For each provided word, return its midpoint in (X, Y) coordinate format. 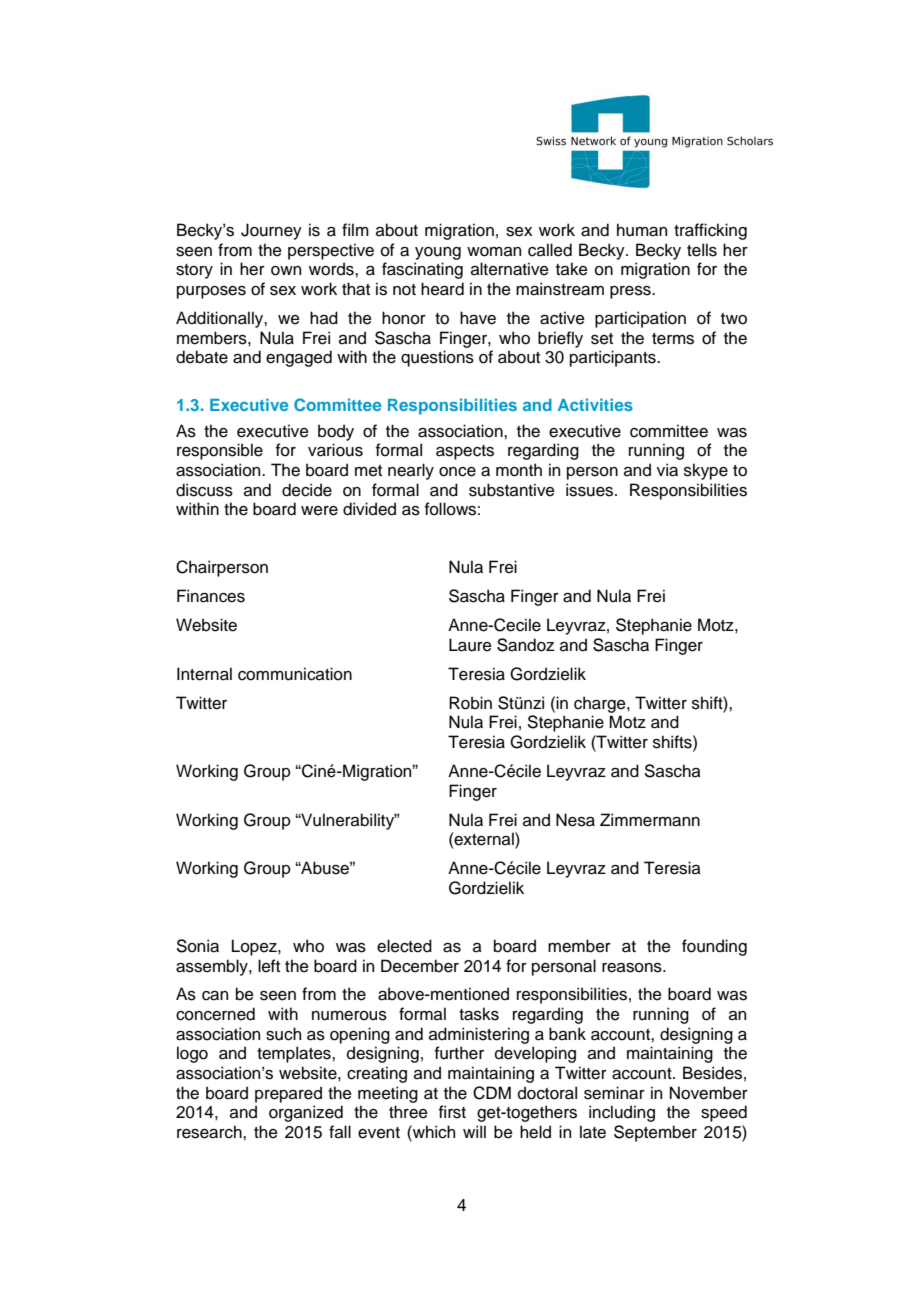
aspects (465, 452)
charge (601, 704)
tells (702, 250)
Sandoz (525, 645)
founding (714, 947)
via (667, 470)
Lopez (255, 947)
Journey (271, 231)
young (438, 253)
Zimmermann (650, 820)
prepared (288, 1094)
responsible (220, 451)
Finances (211, 596)
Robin (470, 703)
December (420, 966)
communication (295, 674)
